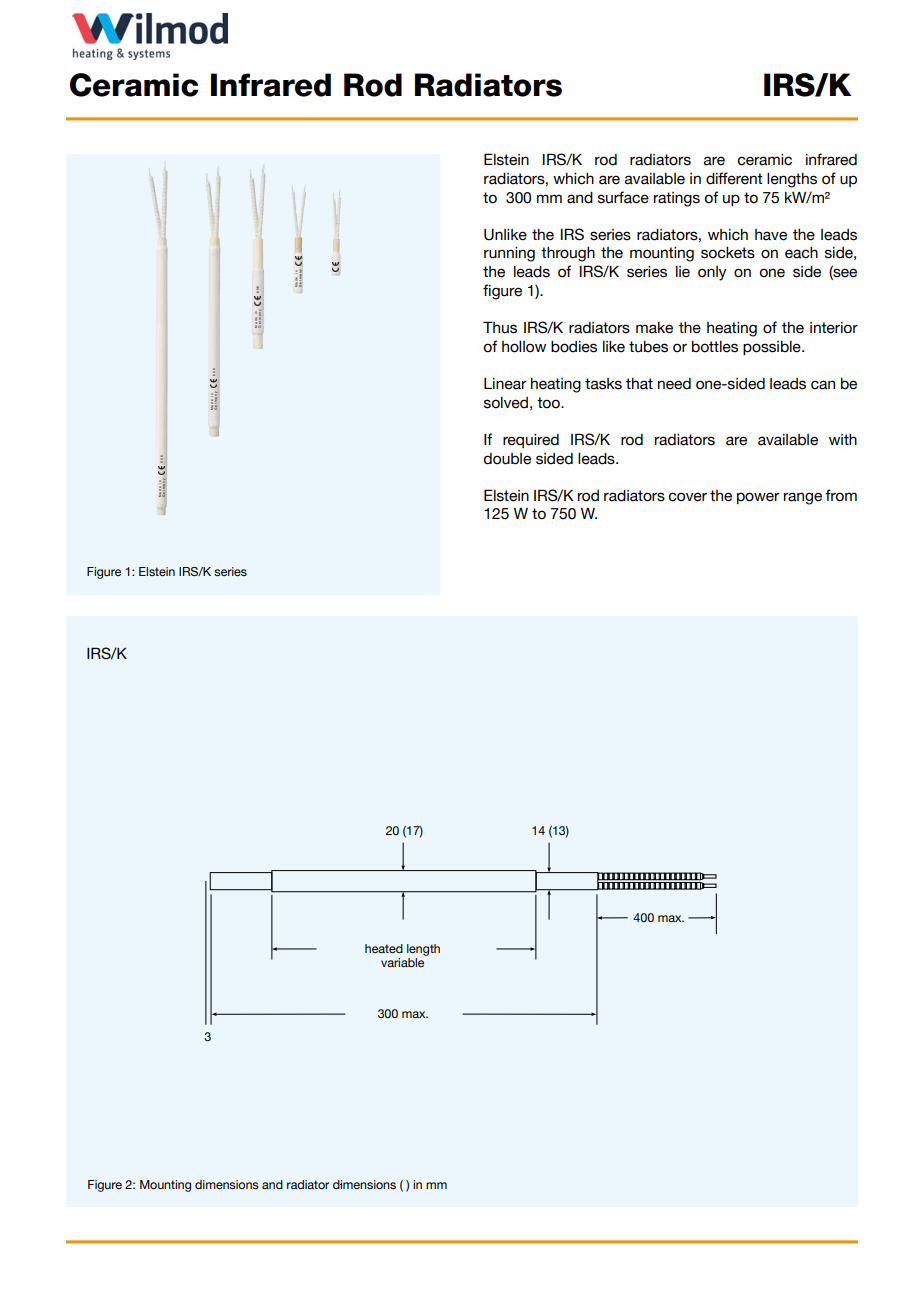  Describe the element at coordinates (509, 254) in the screenshot. I see `running` at that location.
